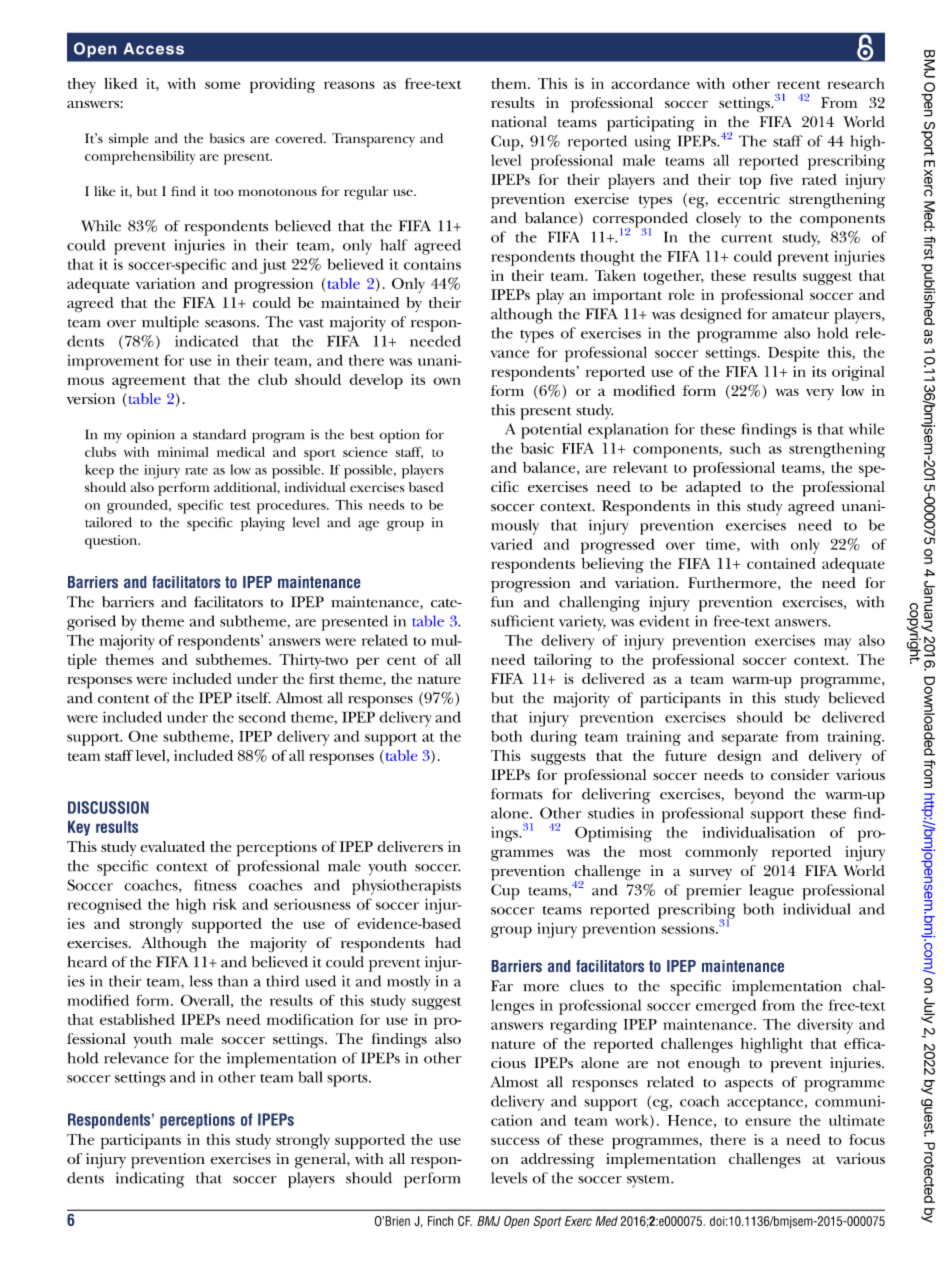 This image has height=1270, width=952. What do you see at coordinates (856, 83) in the image?
I see `research` at bounding box center [856, 83].
